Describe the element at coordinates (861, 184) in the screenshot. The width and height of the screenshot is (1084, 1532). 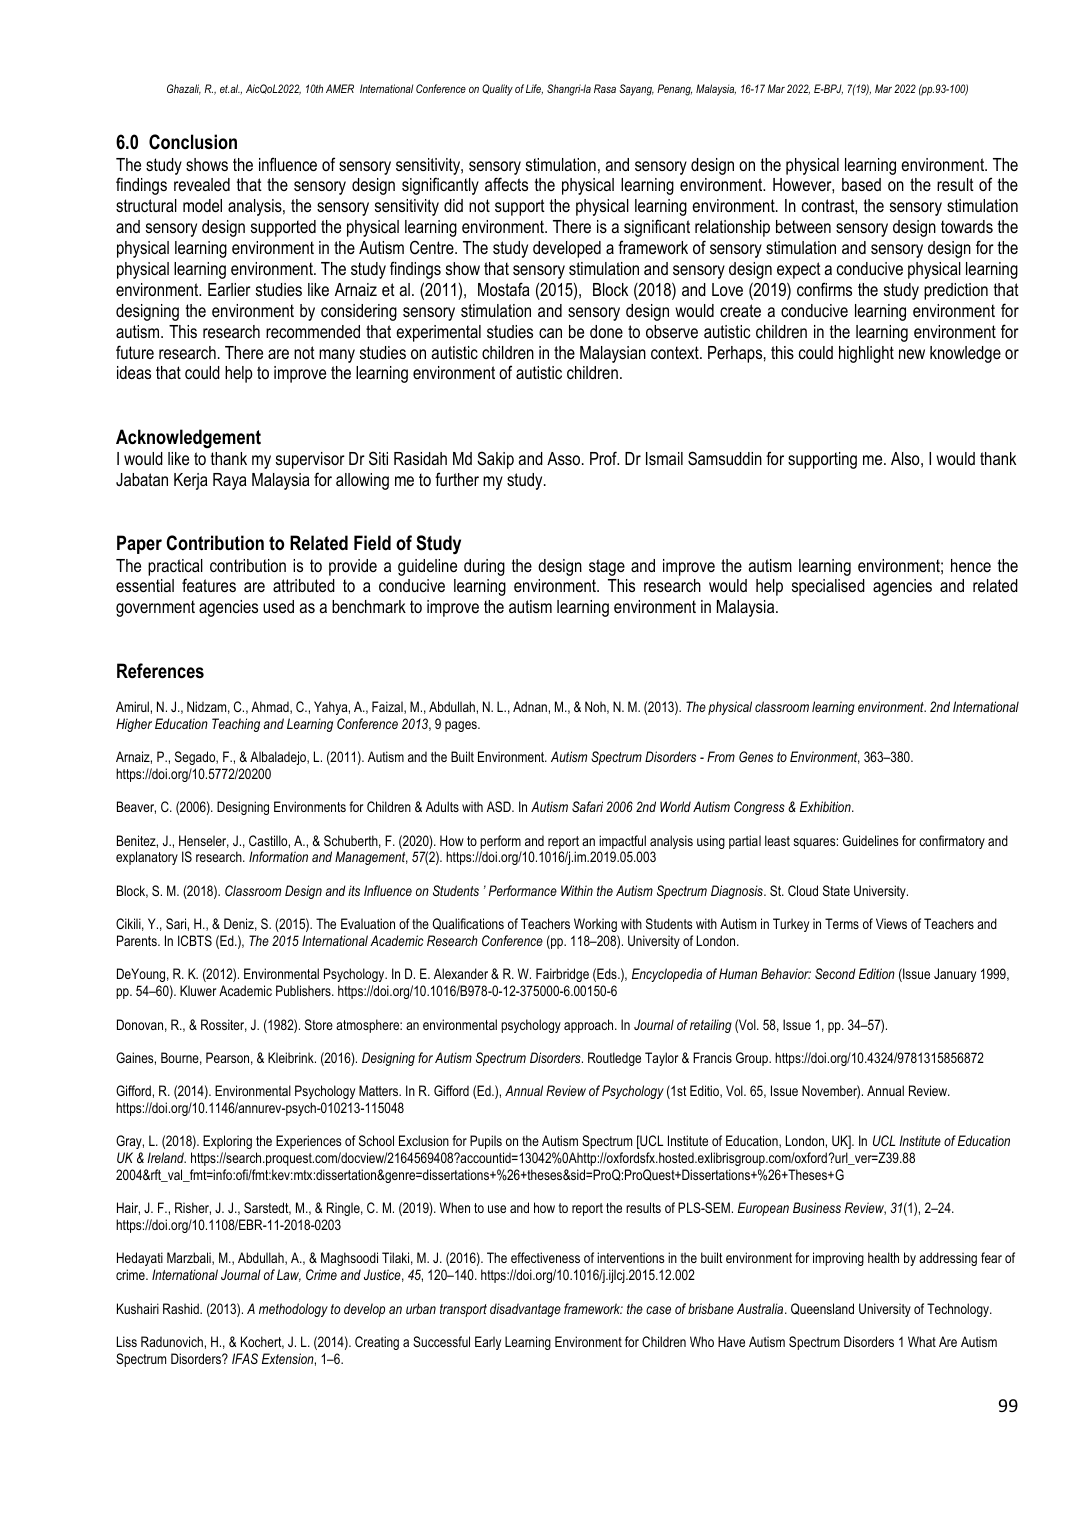
I see `based` at that location.
